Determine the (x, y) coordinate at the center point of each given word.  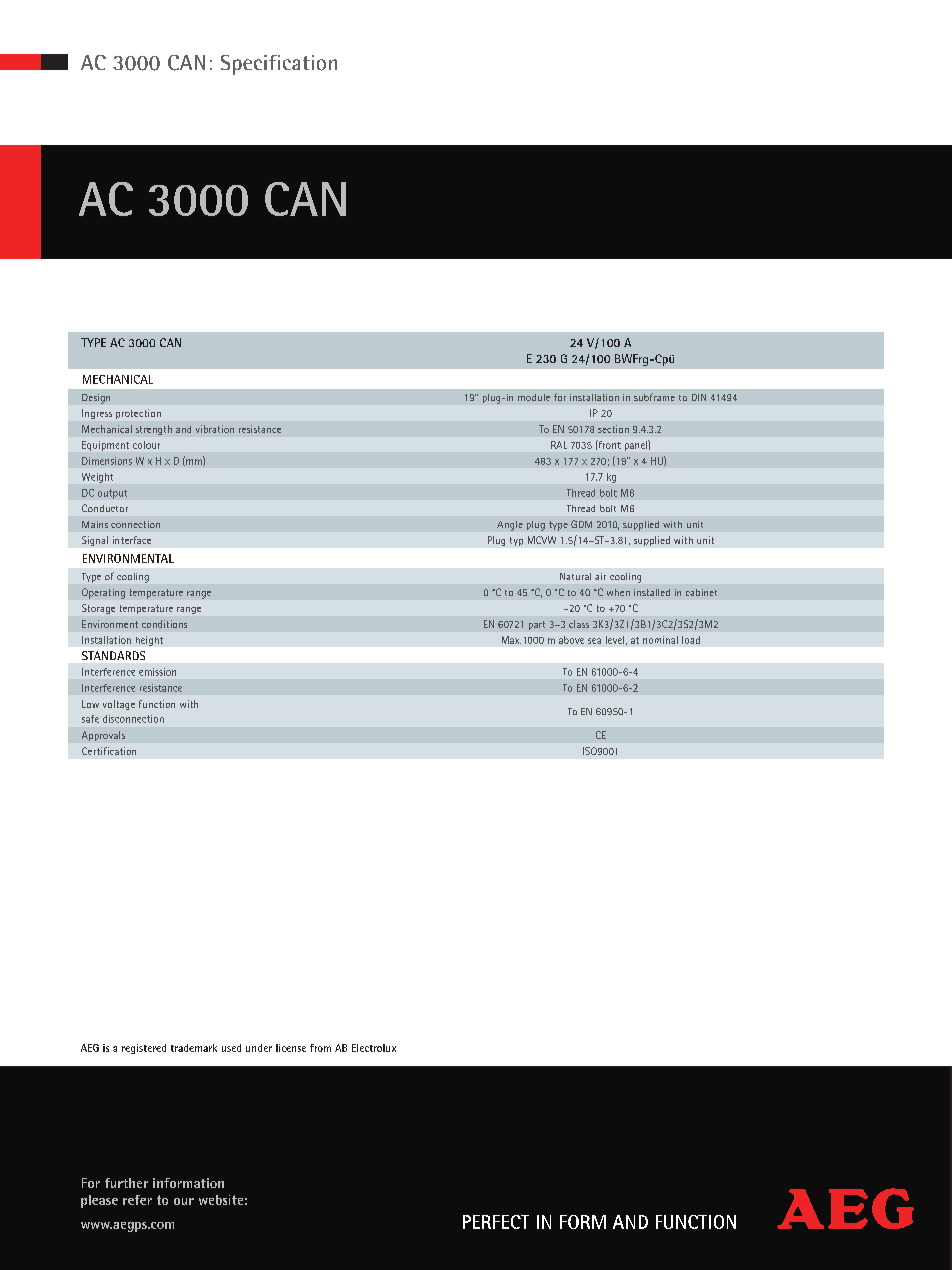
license (291, 1048)
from (320, 1048)
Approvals (103, 736)
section (613, 429)
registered (144, 1049)
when (618, 592)
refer (137, 1200)
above (571, 640)
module (534, 397)
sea (594, 641)
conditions (164, 624)
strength (154, 430)
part (537, 625)
